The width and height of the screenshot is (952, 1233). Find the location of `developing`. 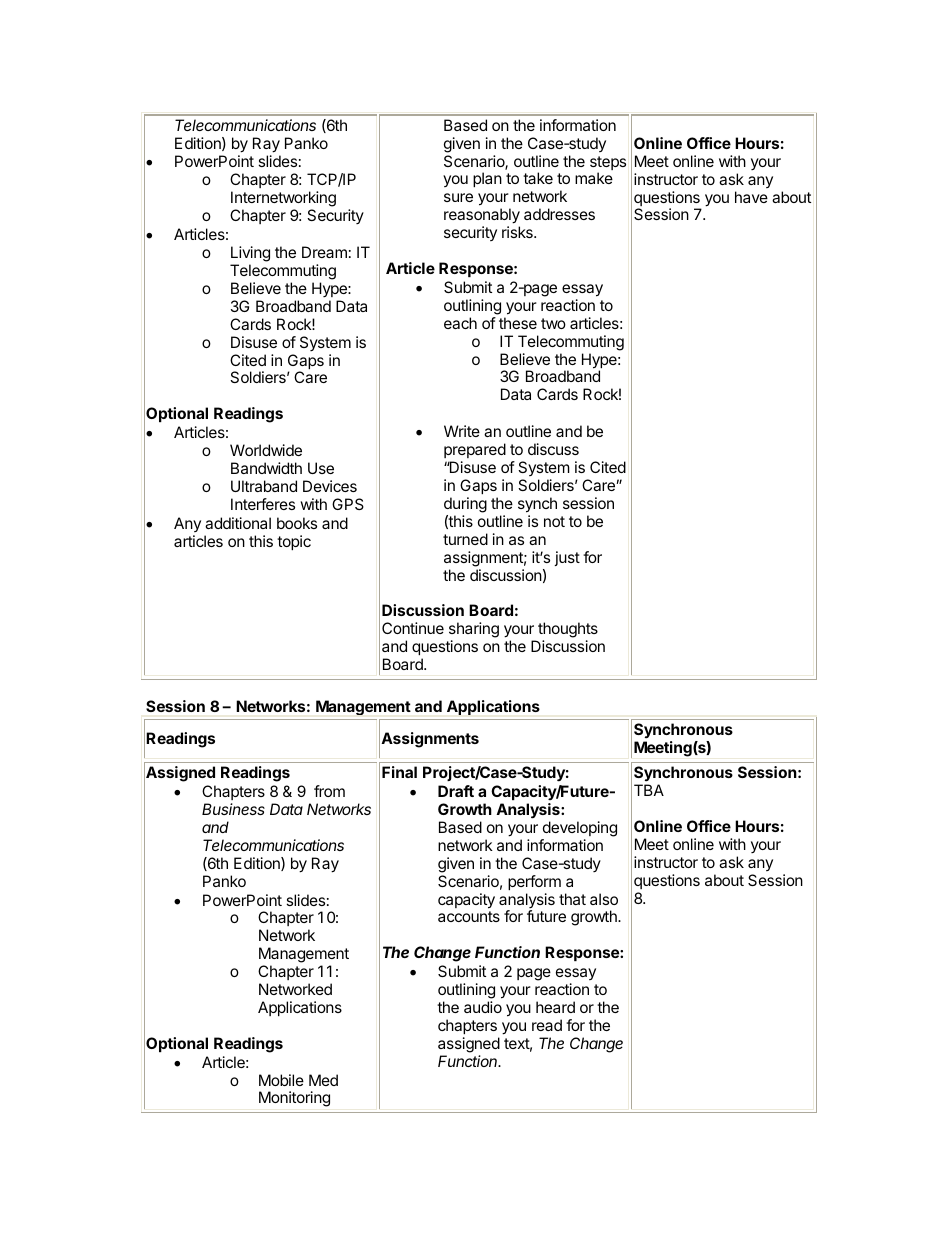

developing is located at coordinates (580, 829).
